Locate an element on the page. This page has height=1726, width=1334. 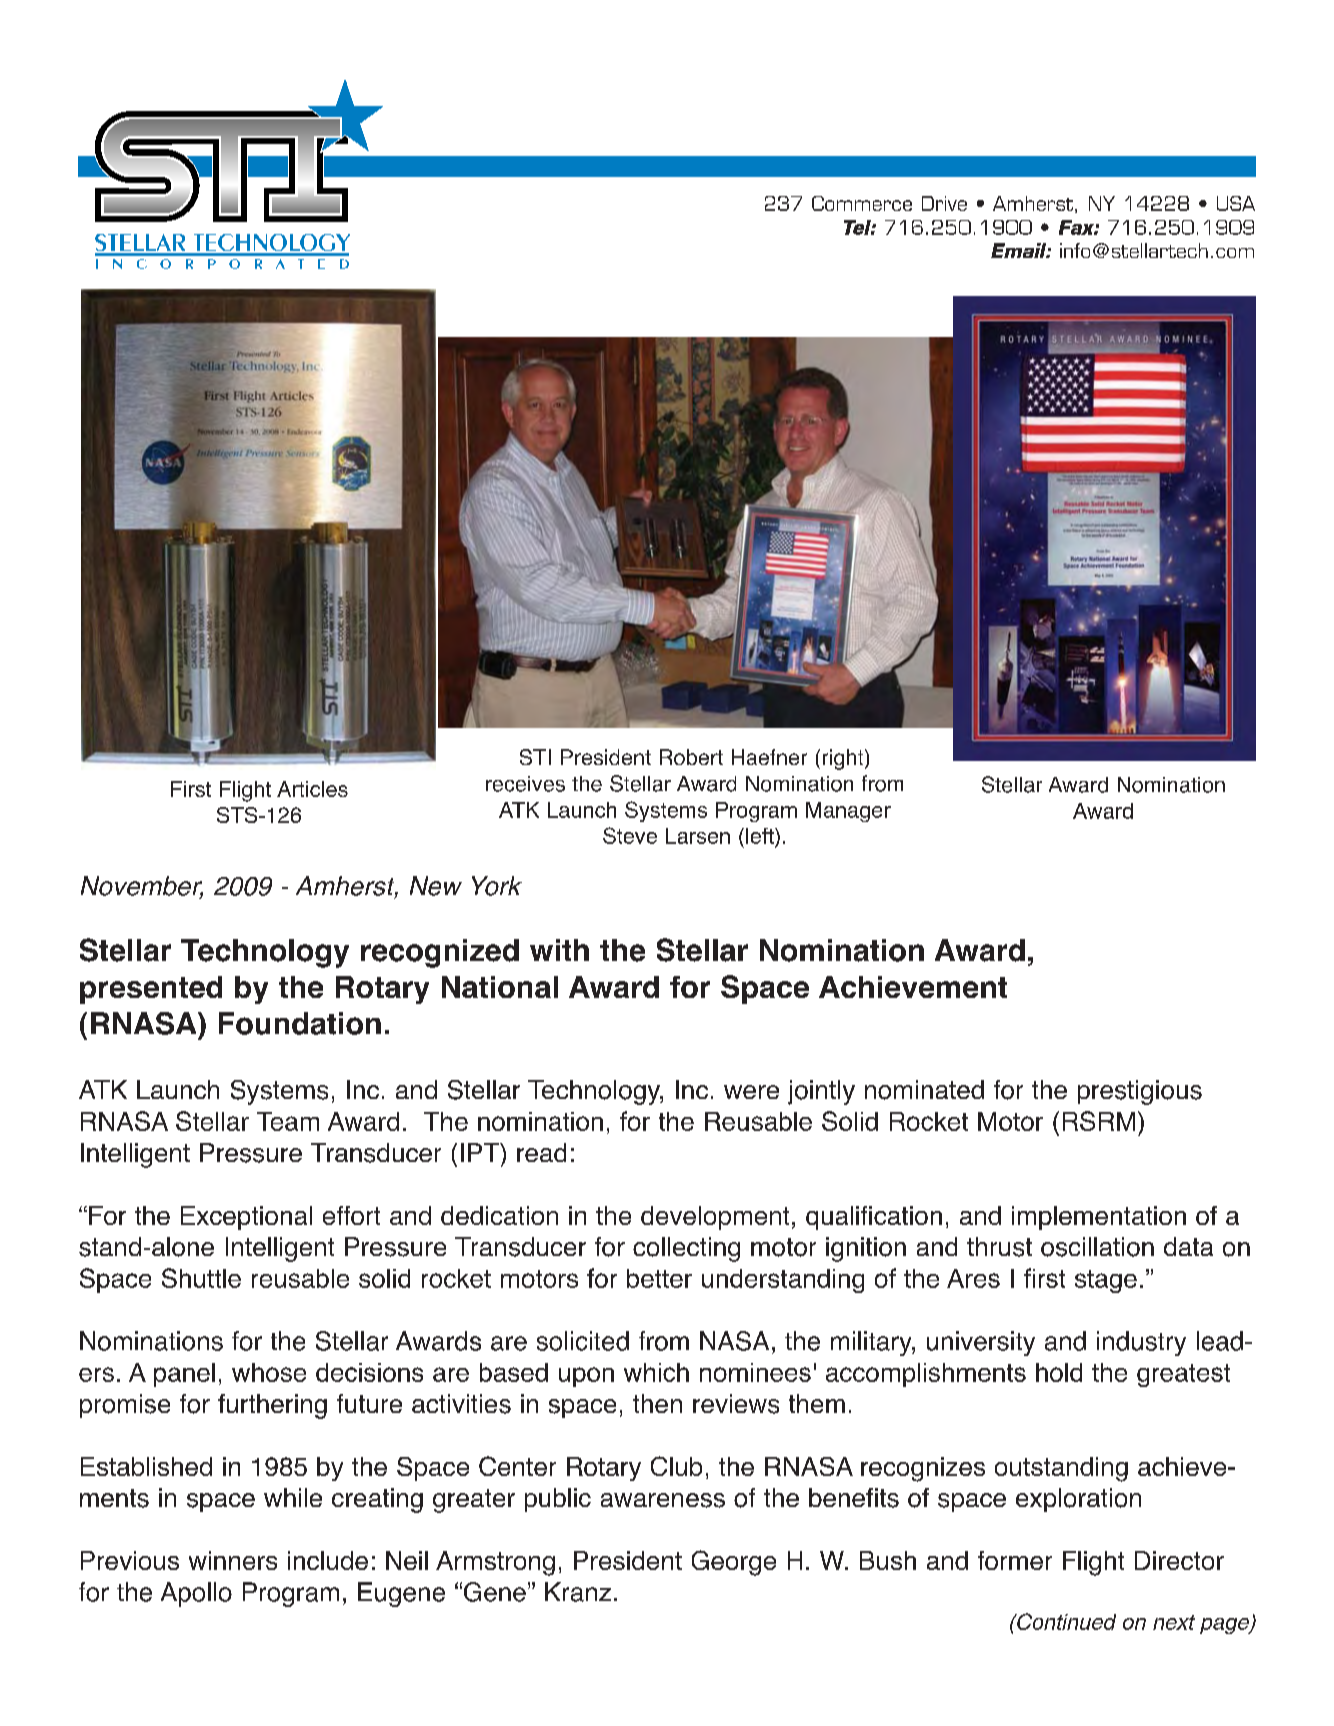
Robert is located at coordinates (691, 757).
